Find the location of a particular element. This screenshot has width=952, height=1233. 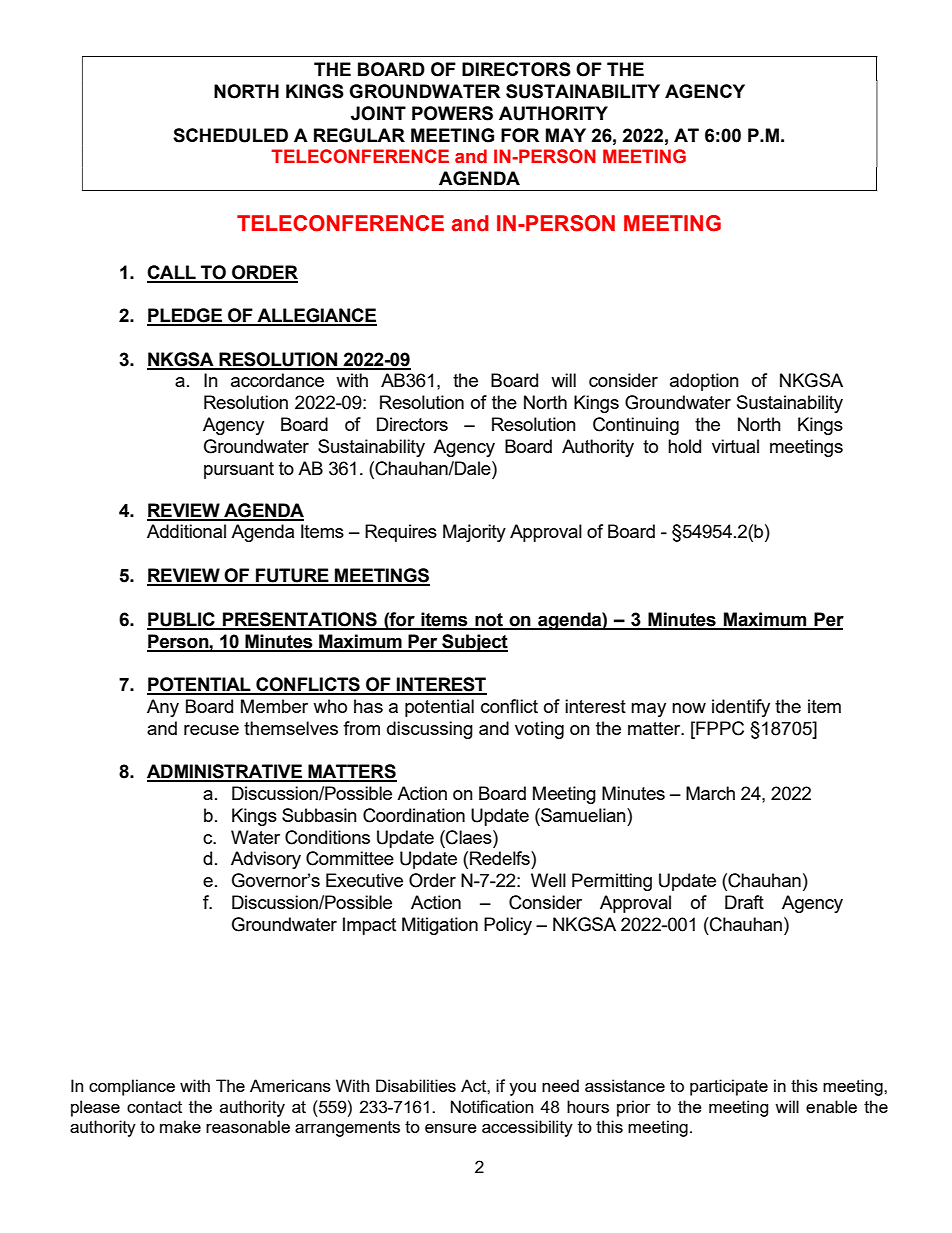

Subject is located at coordinates (474, 643).
